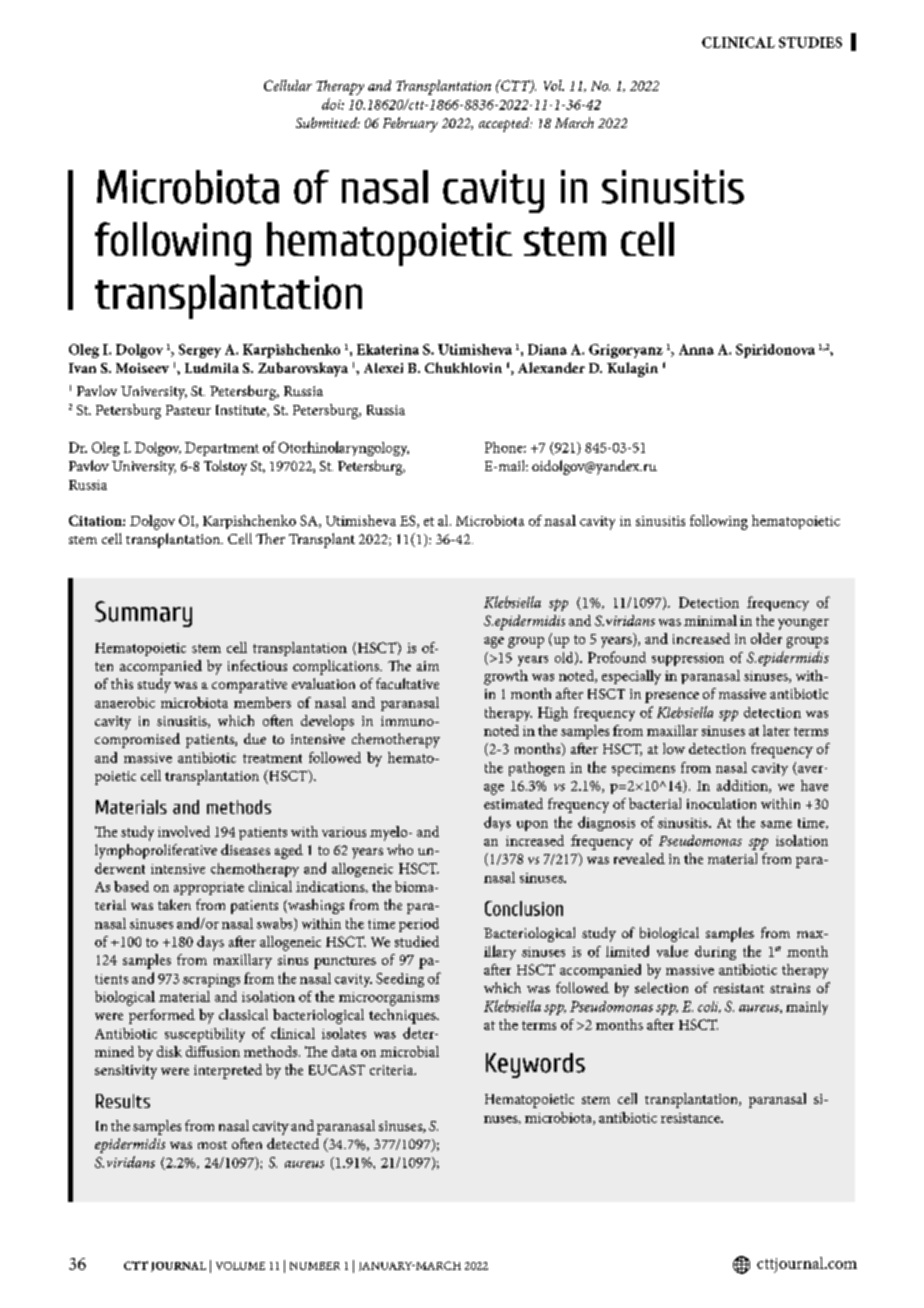  I want to click on suppression, so click(688, 659).
